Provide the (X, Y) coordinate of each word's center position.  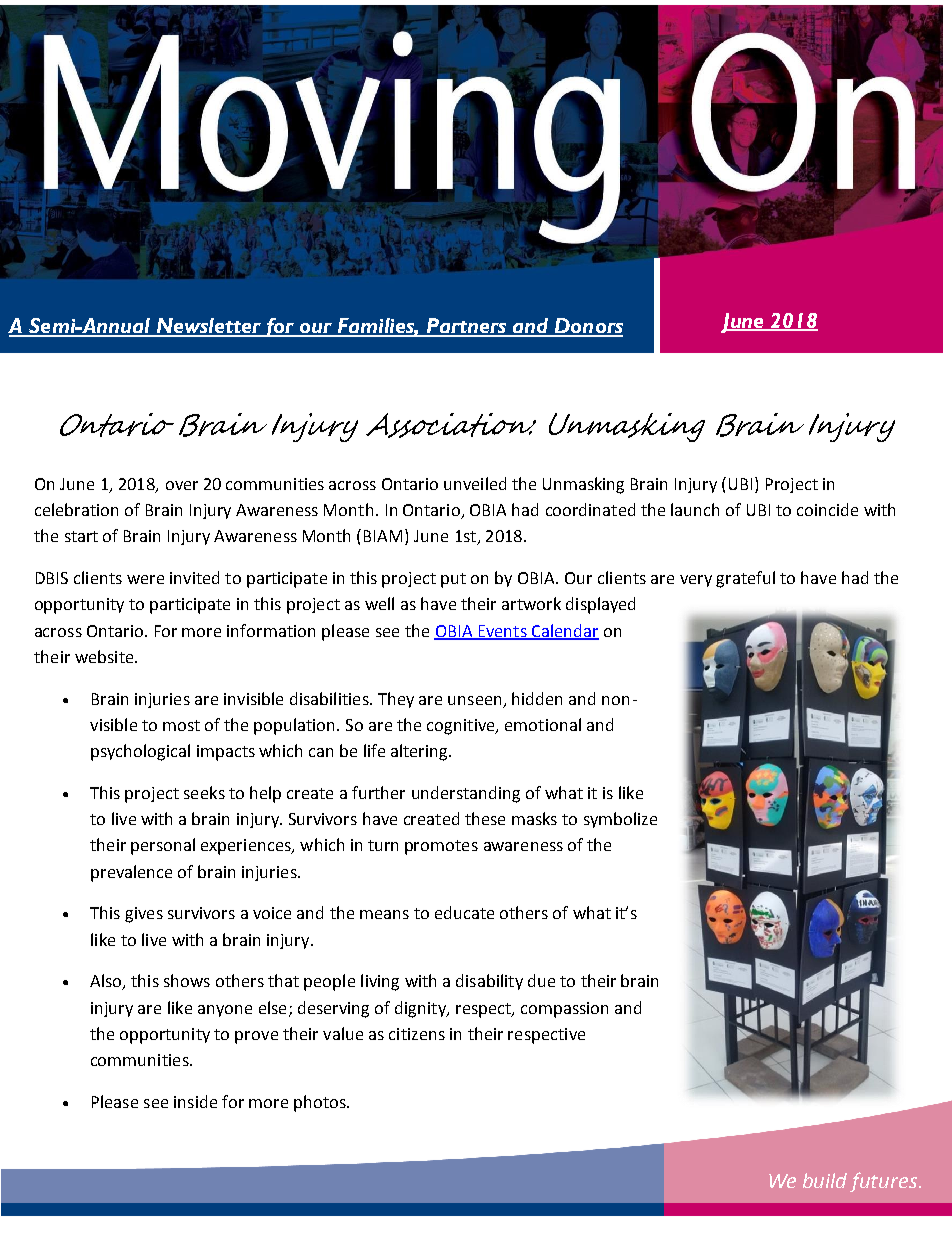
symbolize (620, 820)
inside (195, 1101)
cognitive (462, 727)
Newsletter (208, 327)
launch (695, 509)
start (81, 536)
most (181, 725)
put (453, 580)
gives (144, 915)
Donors (587, 327)
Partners (466, 327)
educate (464, 912)
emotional (543, 724)
